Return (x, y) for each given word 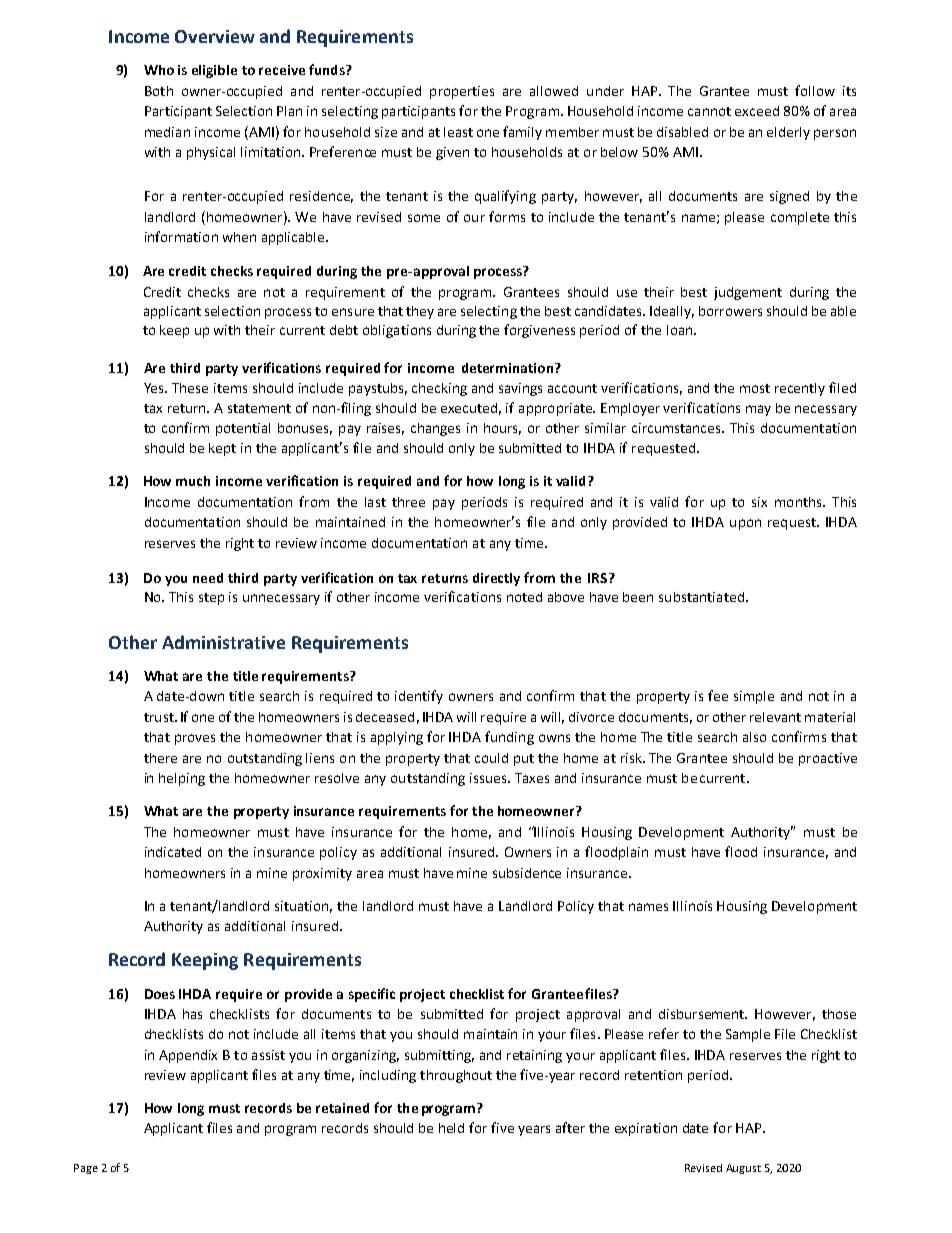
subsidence (527, 873)
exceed (757, 111)
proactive (828, 759)
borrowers (730, 311)
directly (496, 579)
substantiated (701, 597)
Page (86, 1169)
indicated (173, 852)
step (211, 599)
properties (462, 92)
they (420, 312)
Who (159, 70)
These (190, 388)
